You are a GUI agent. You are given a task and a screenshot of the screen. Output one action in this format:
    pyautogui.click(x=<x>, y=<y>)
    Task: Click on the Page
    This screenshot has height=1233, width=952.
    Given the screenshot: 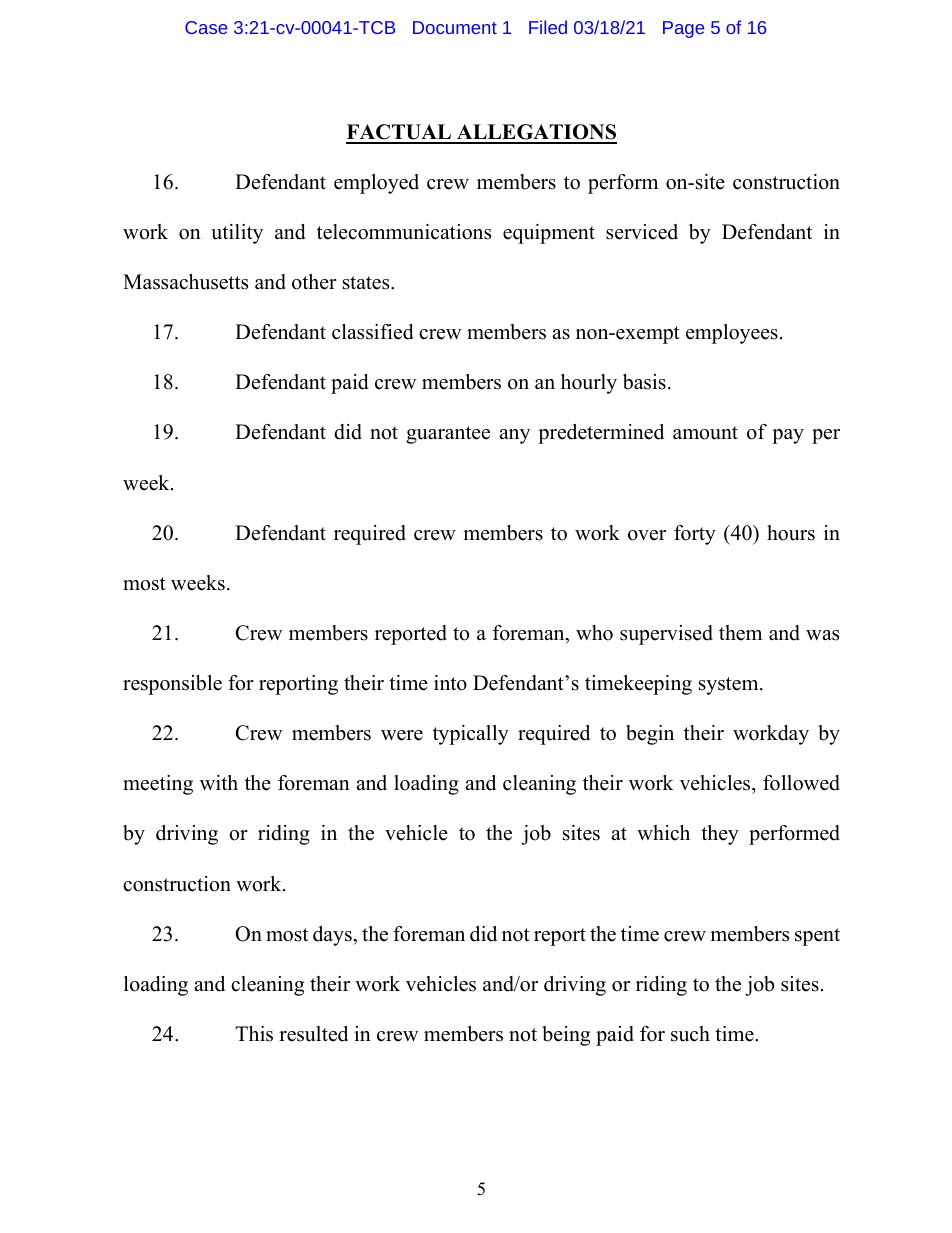 What is the action you would take?
    pyautogui.click(x=683, y=29)
